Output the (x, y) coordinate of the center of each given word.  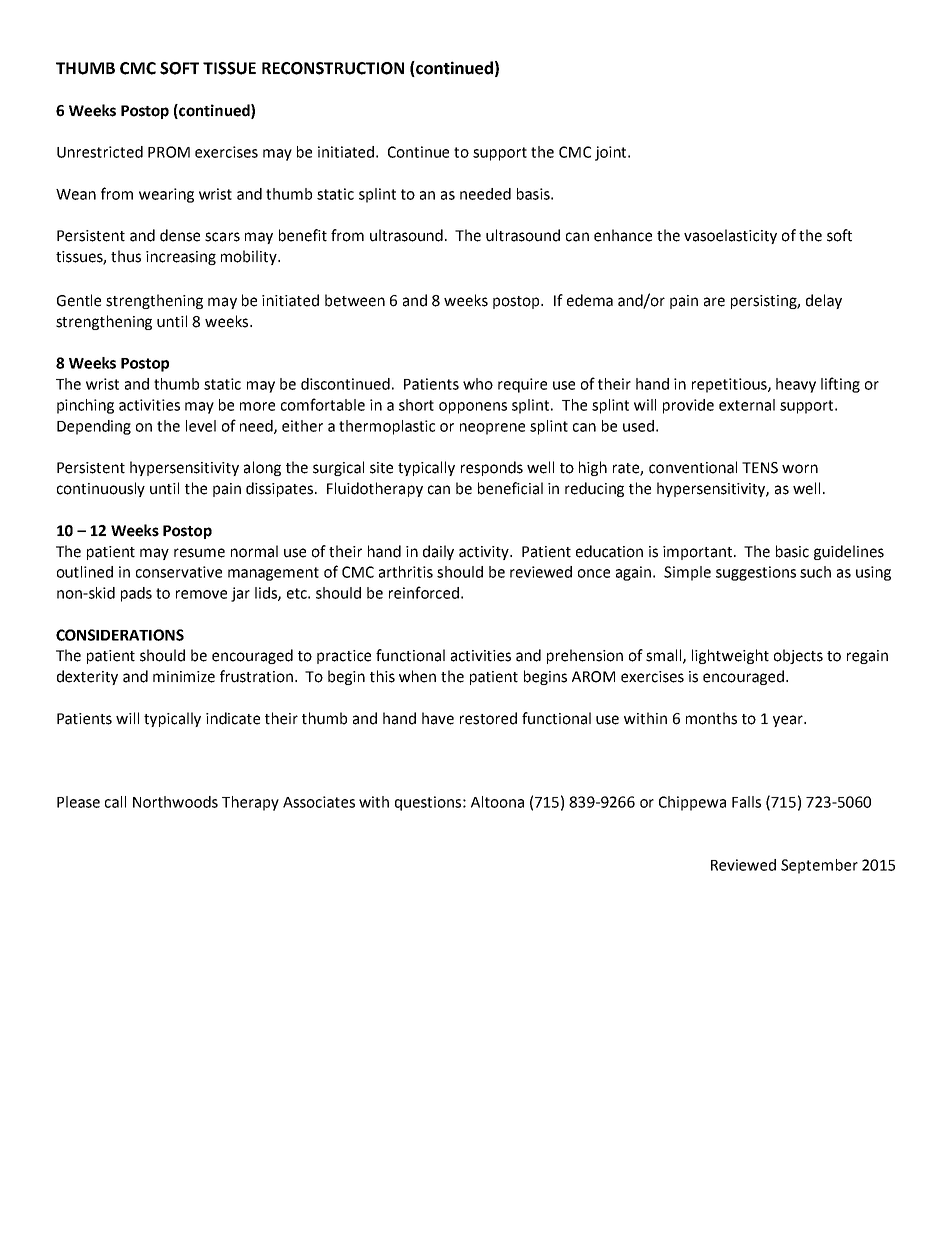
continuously (101, 489)
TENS (760, 468)
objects (798, 656)
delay (824, 301)
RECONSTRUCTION (333, 68)
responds (492, 468)
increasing (181, 258)
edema (590, 300)
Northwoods (175, 802)
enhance (623, 235)
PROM (169, 152)
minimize (184, 677)
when (417, 676)
